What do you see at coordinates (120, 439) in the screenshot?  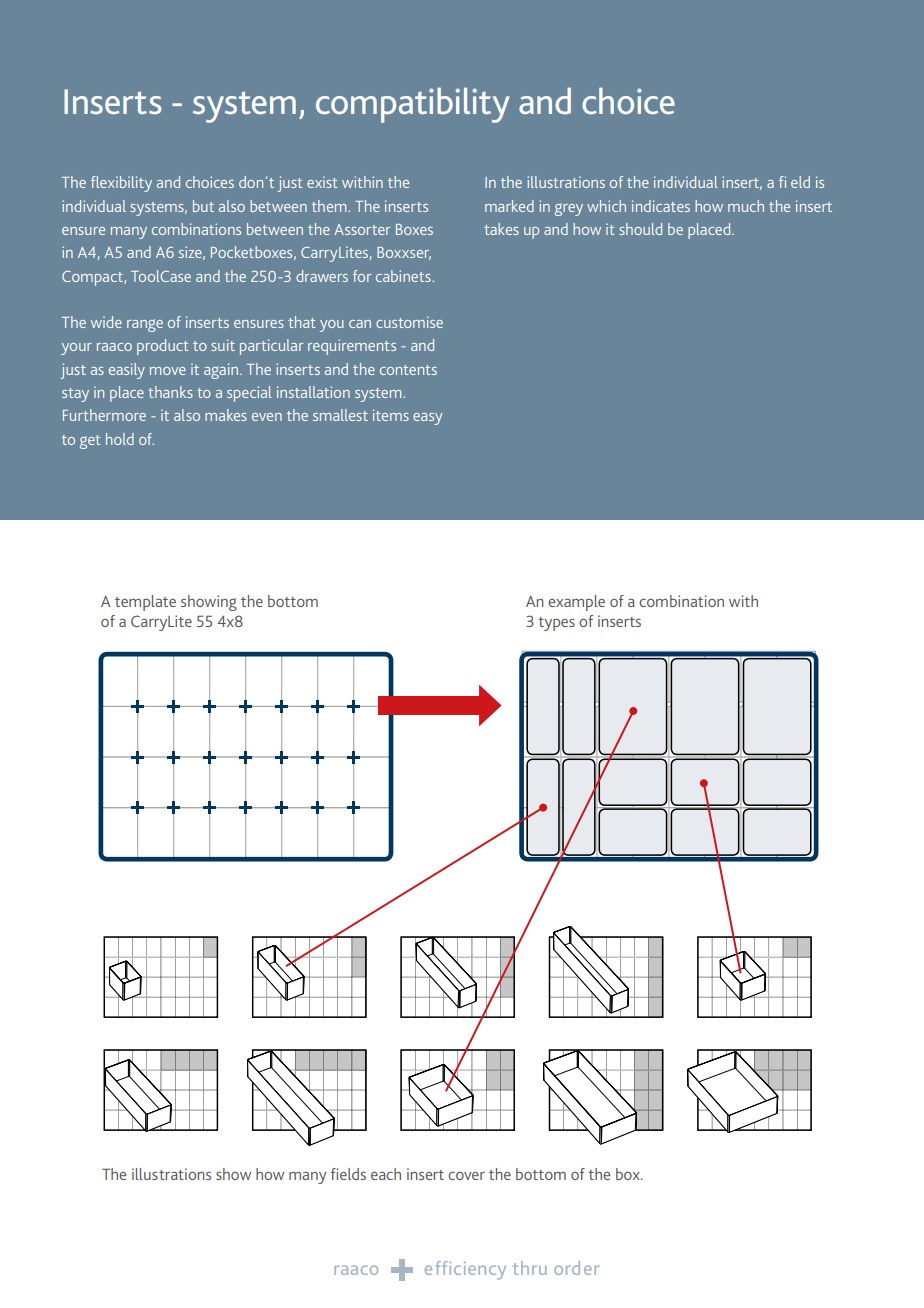 I see `hold` at bounding box center [120, 439].
